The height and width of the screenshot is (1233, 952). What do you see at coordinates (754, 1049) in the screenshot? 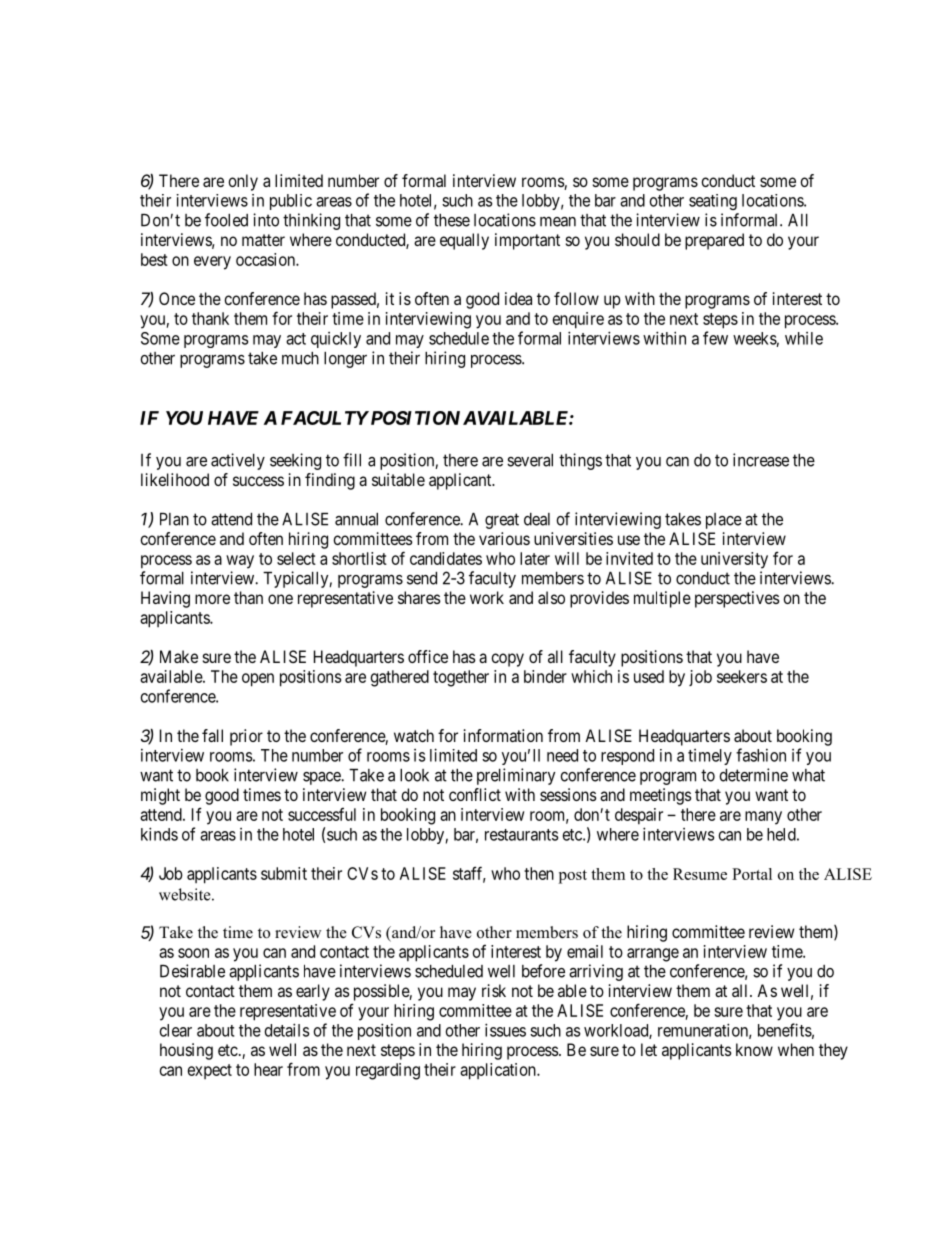
I see `know` at bounding box center [754, 1049].
